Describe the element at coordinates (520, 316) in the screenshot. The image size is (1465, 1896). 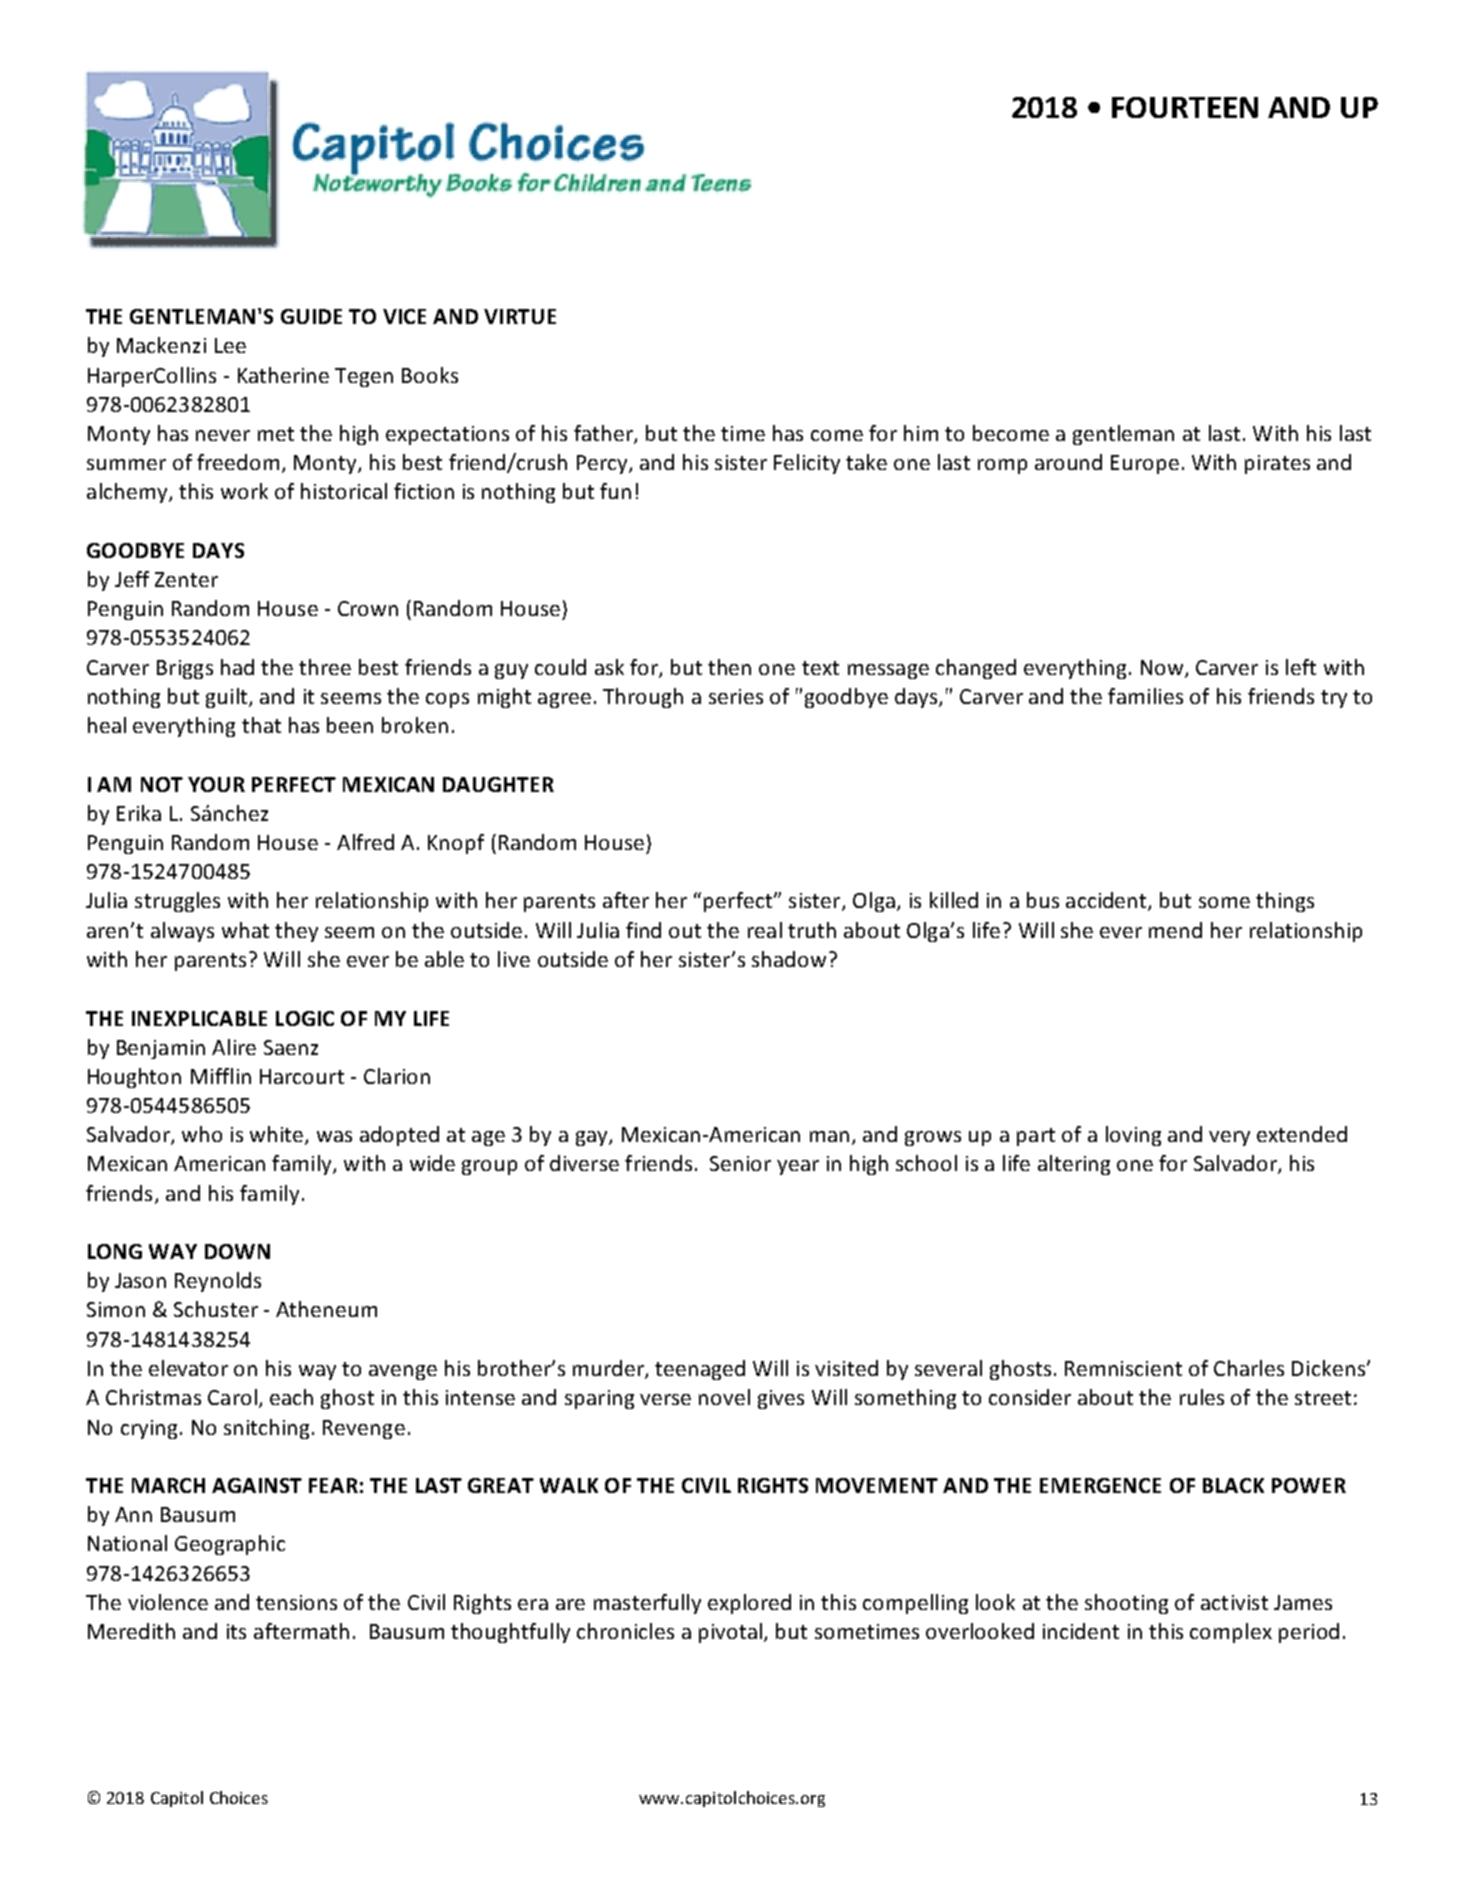
I see `VIRTUE` at that location.
